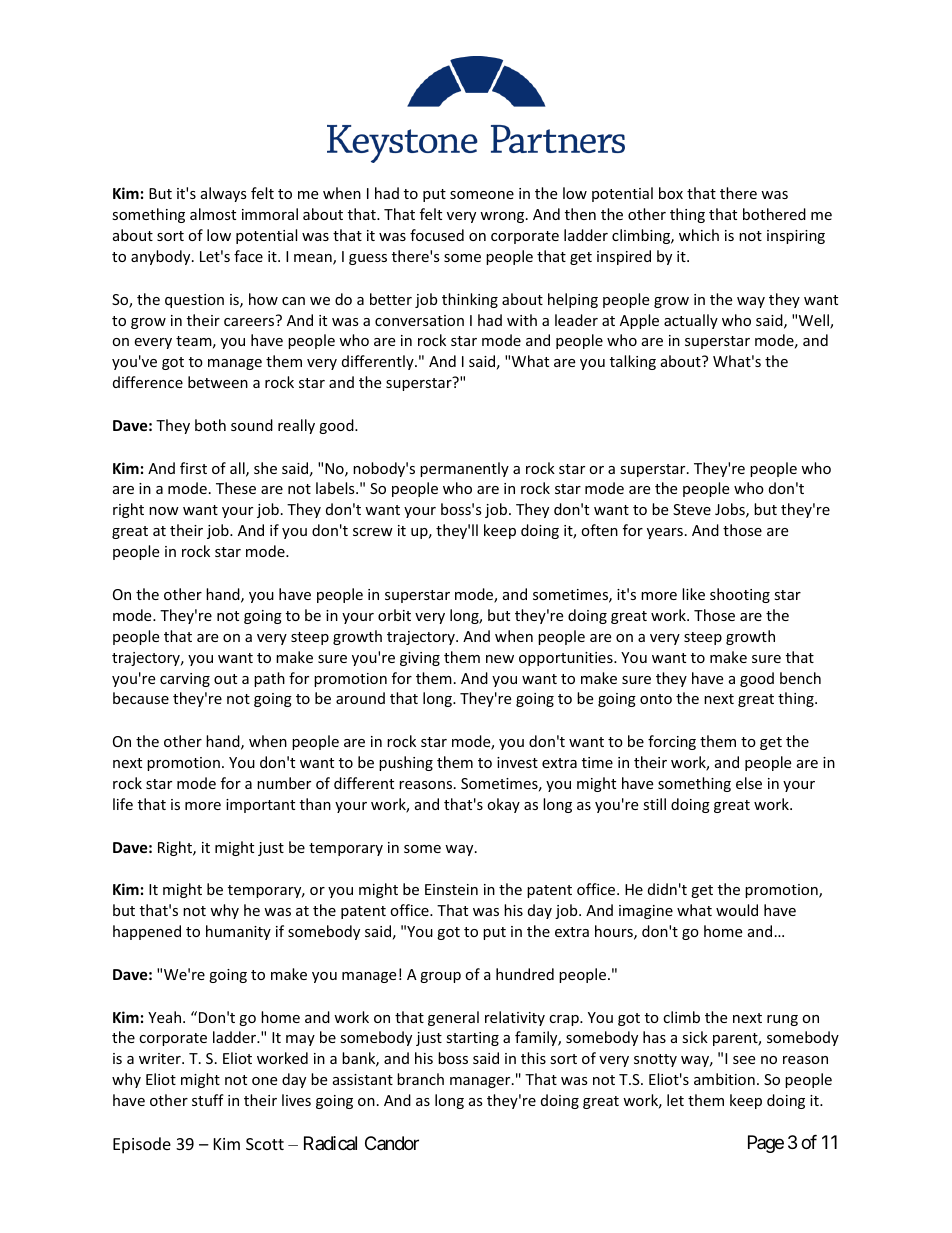 Image resolution: width=952 pixels, height=1233 pixels. Describe the element at coordinates (193, 468) in the screenshot. I see `first` at that location.
